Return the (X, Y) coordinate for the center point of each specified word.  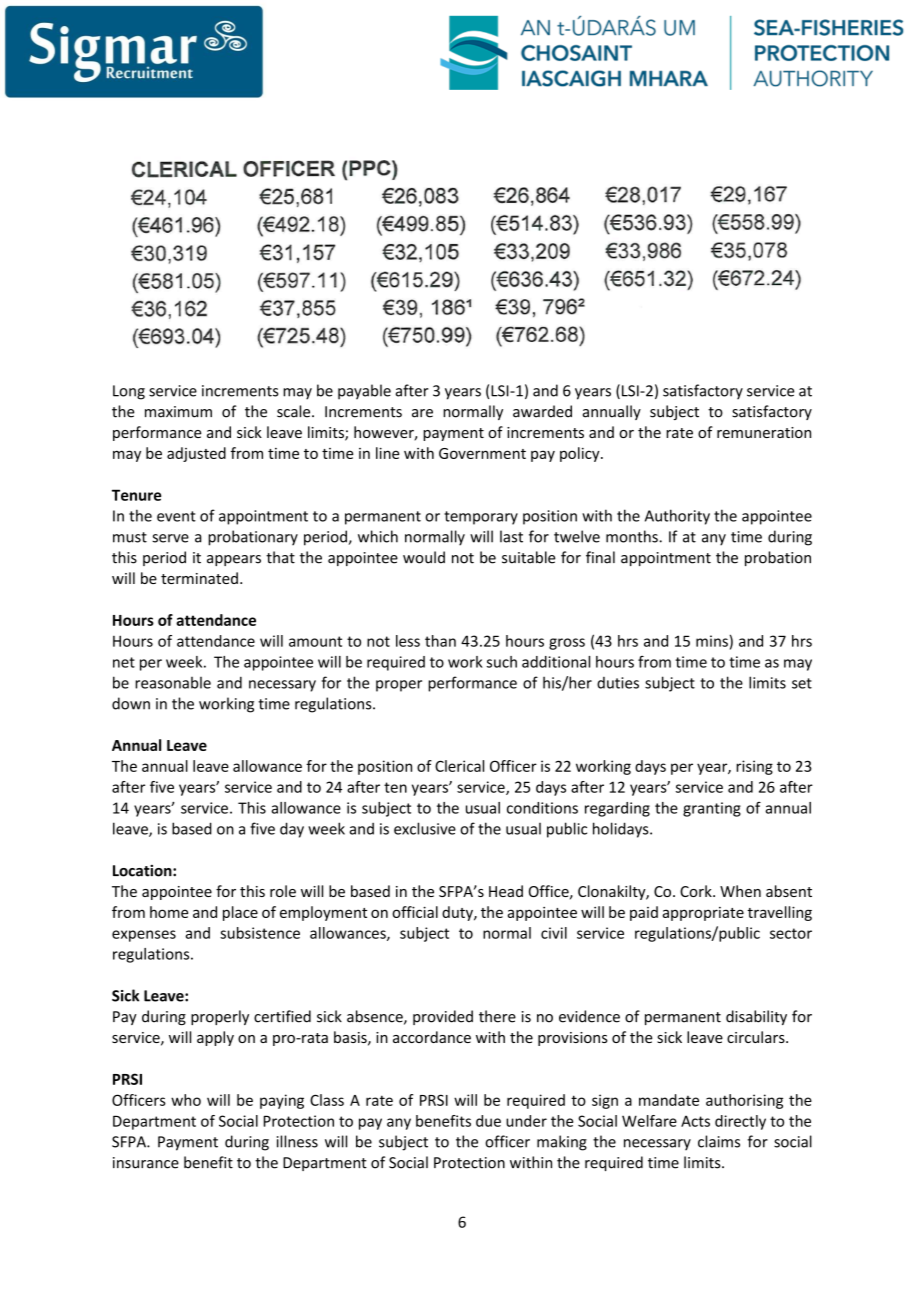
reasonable (173, 683)
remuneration (764, 432)
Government (482, 453)
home (169, 912)
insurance (146, 1163)
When (740, 891)
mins (712, 641)
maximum (178, 412)
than (440, 641)
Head (506, 891)
